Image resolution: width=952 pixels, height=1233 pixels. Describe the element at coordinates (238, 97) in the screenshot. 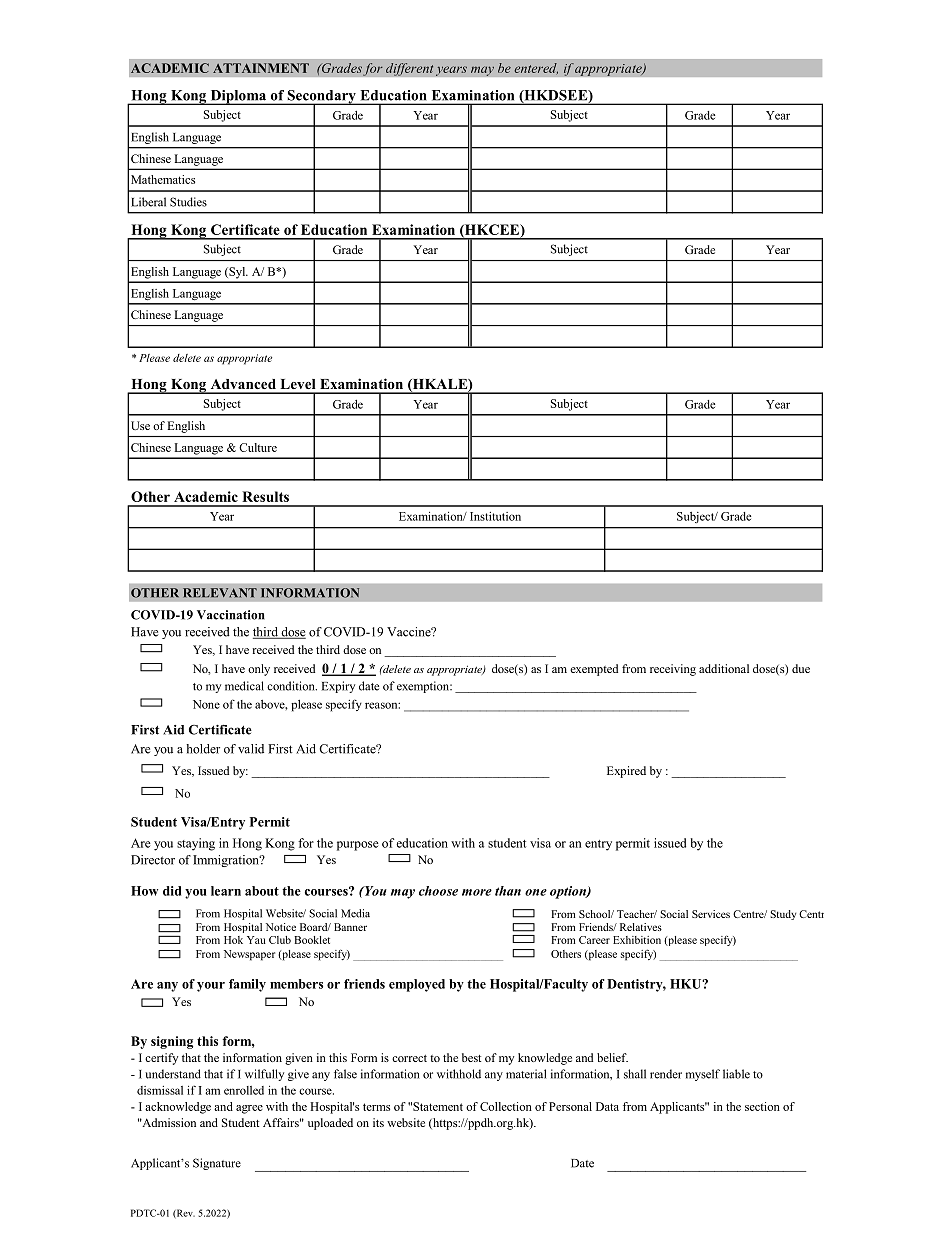

I see `Diploma` at that location.
